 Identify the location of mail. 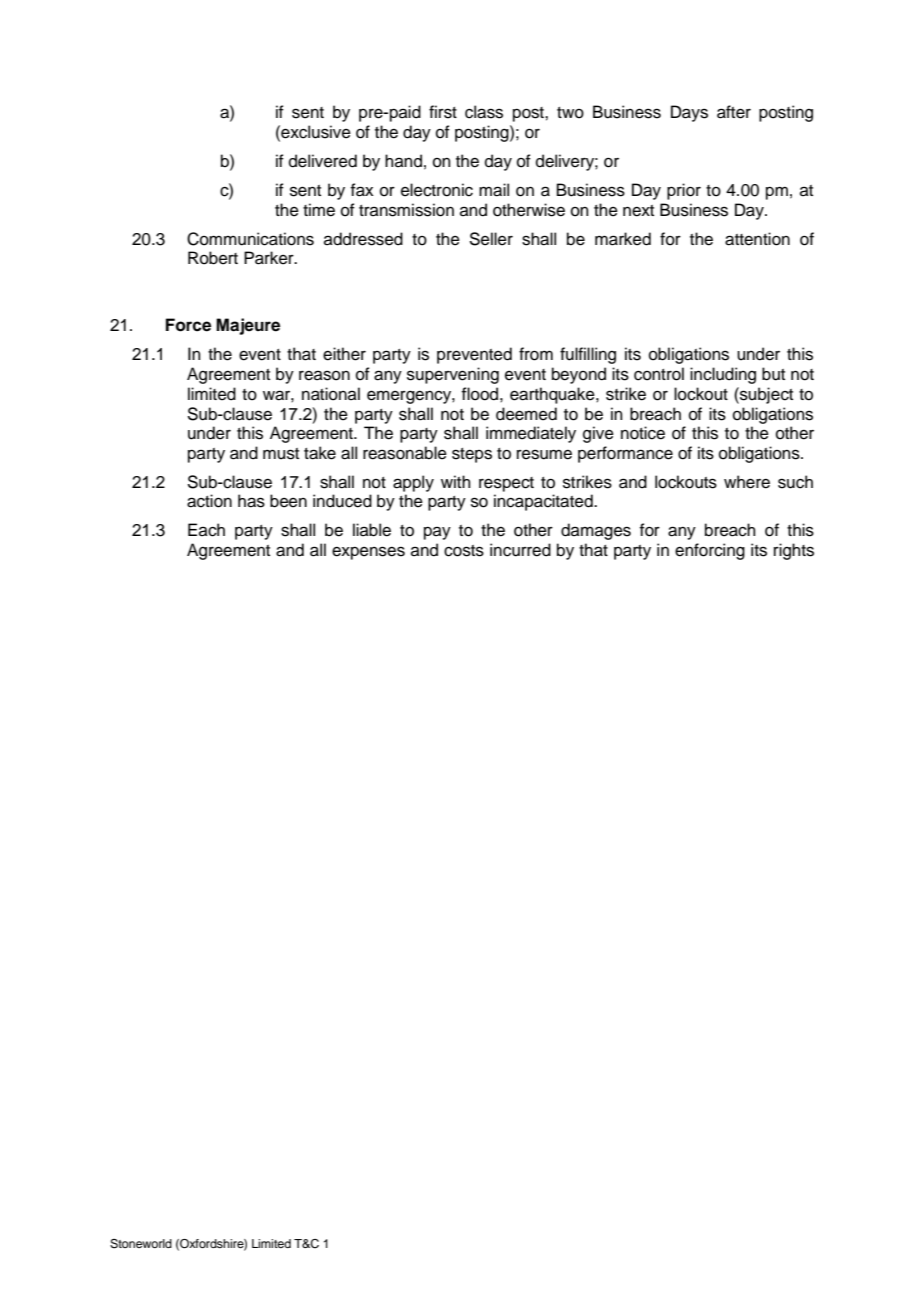
(494, 190).
